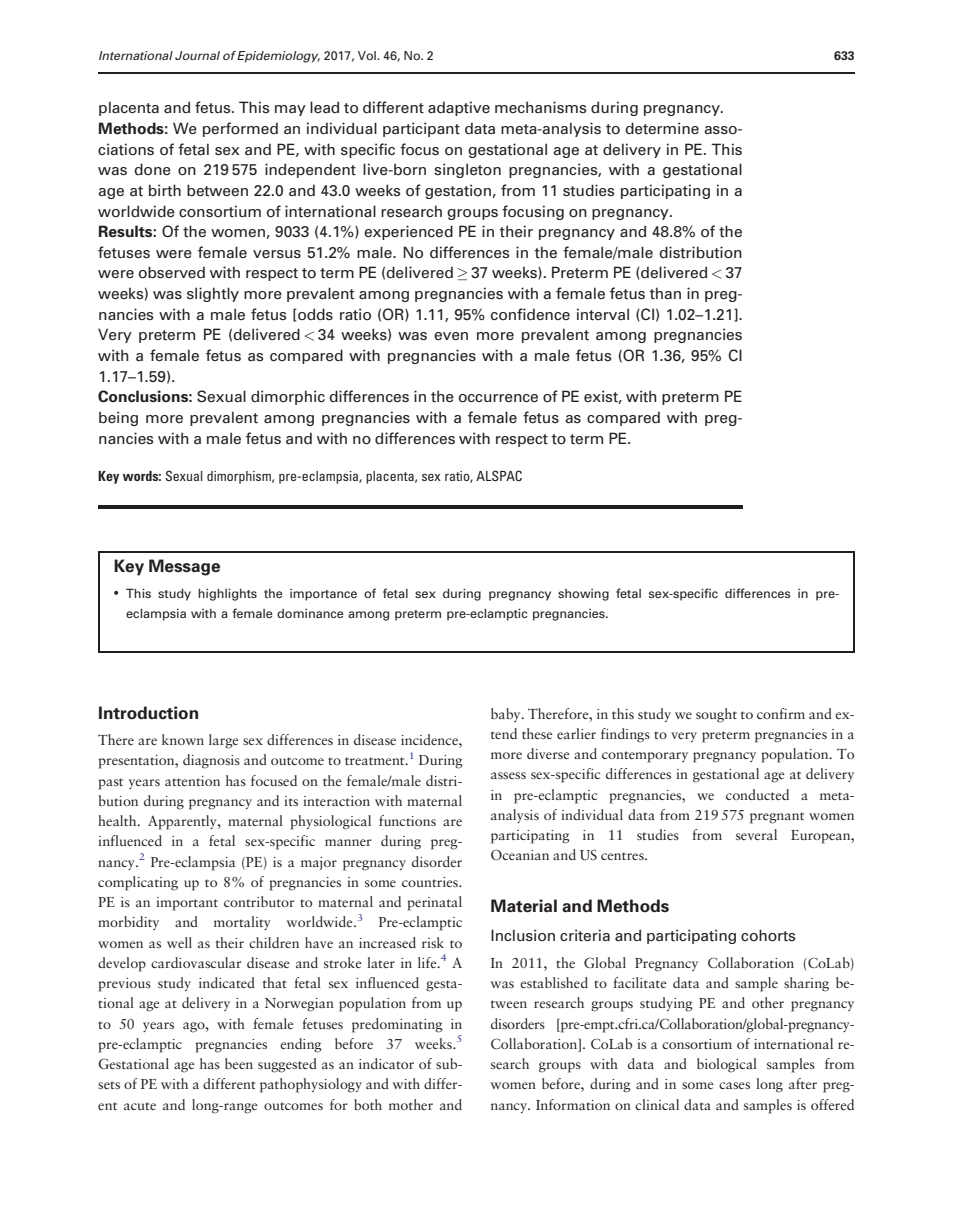  Describe the element at coordinates (540, 107) in the screenshot. I see `mechanisms` at that location.
